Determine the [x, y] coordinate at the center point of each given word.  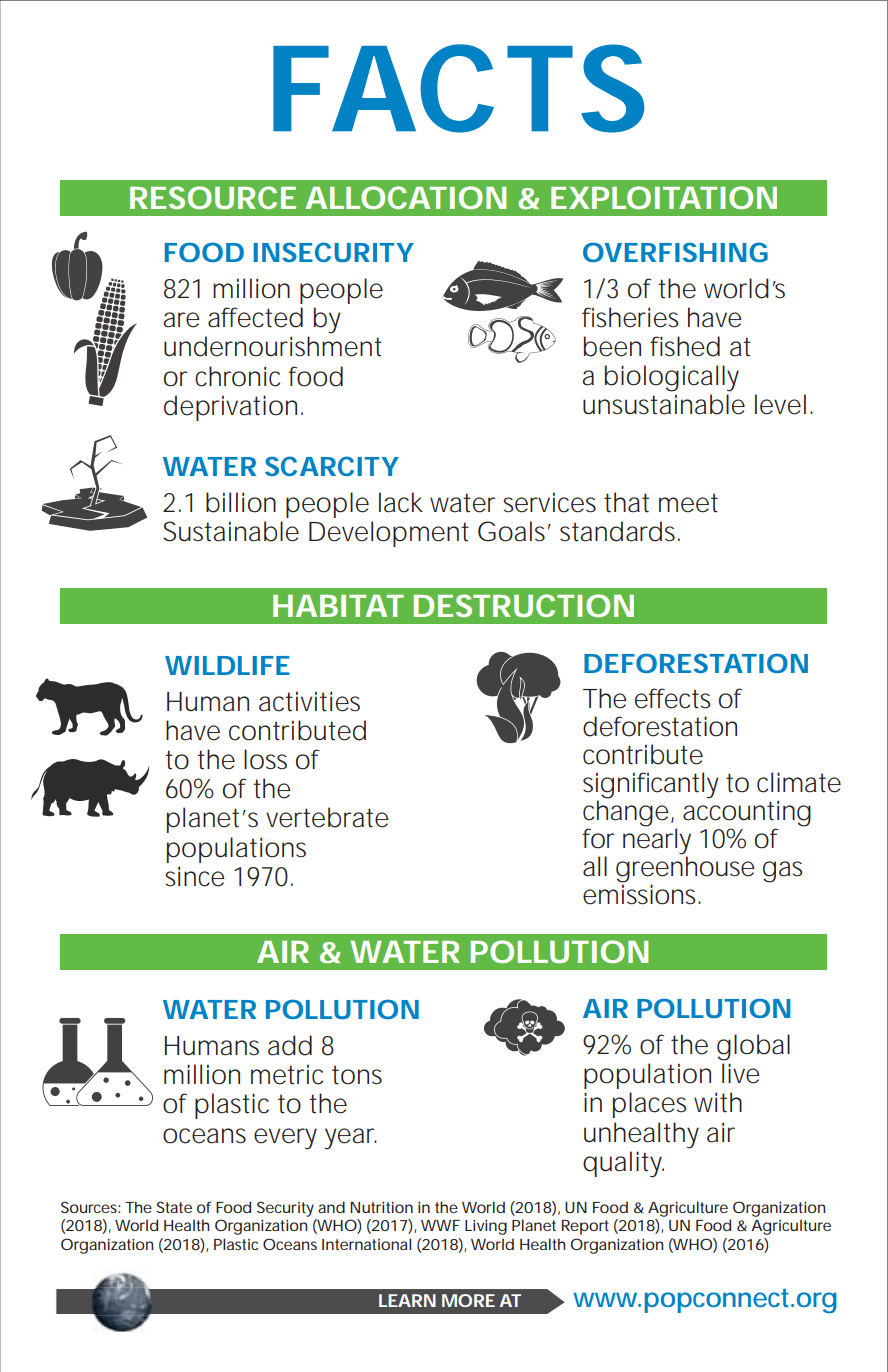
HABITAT [338, 606]
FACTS [459, 88]
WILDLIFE [227, 665]
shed [692, 346]
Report [585, 1227]
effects [673, 698]
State [174, 1207]
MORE [468, 1300]
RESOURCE [213, 197]
